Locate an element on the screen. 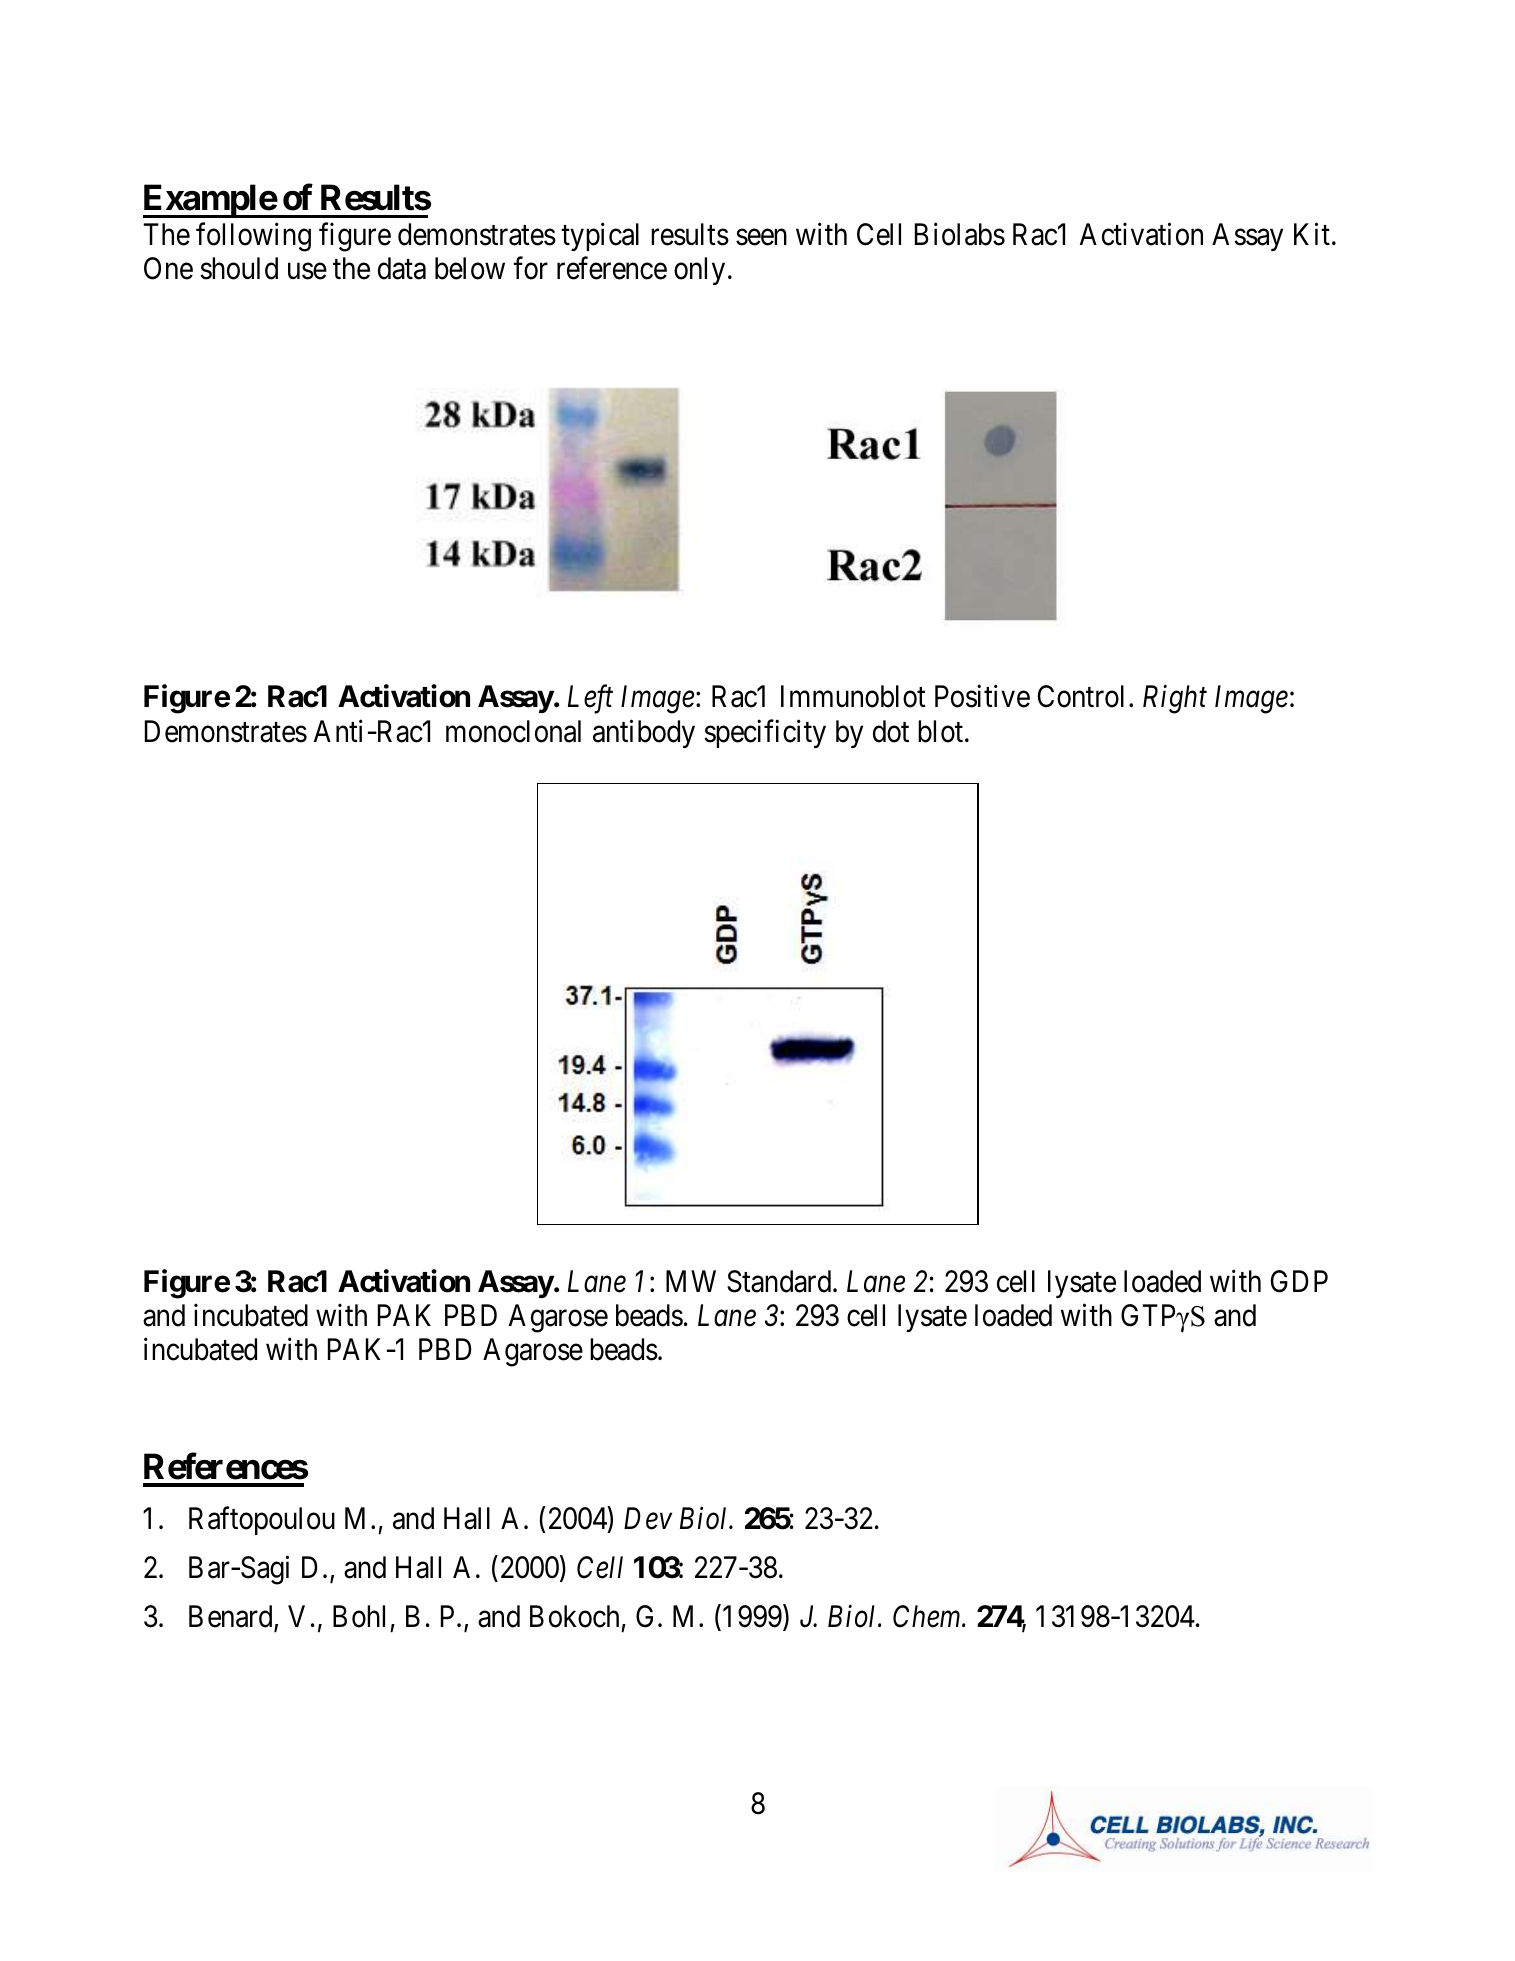  Benard is located at coordinates (232, 1617).
